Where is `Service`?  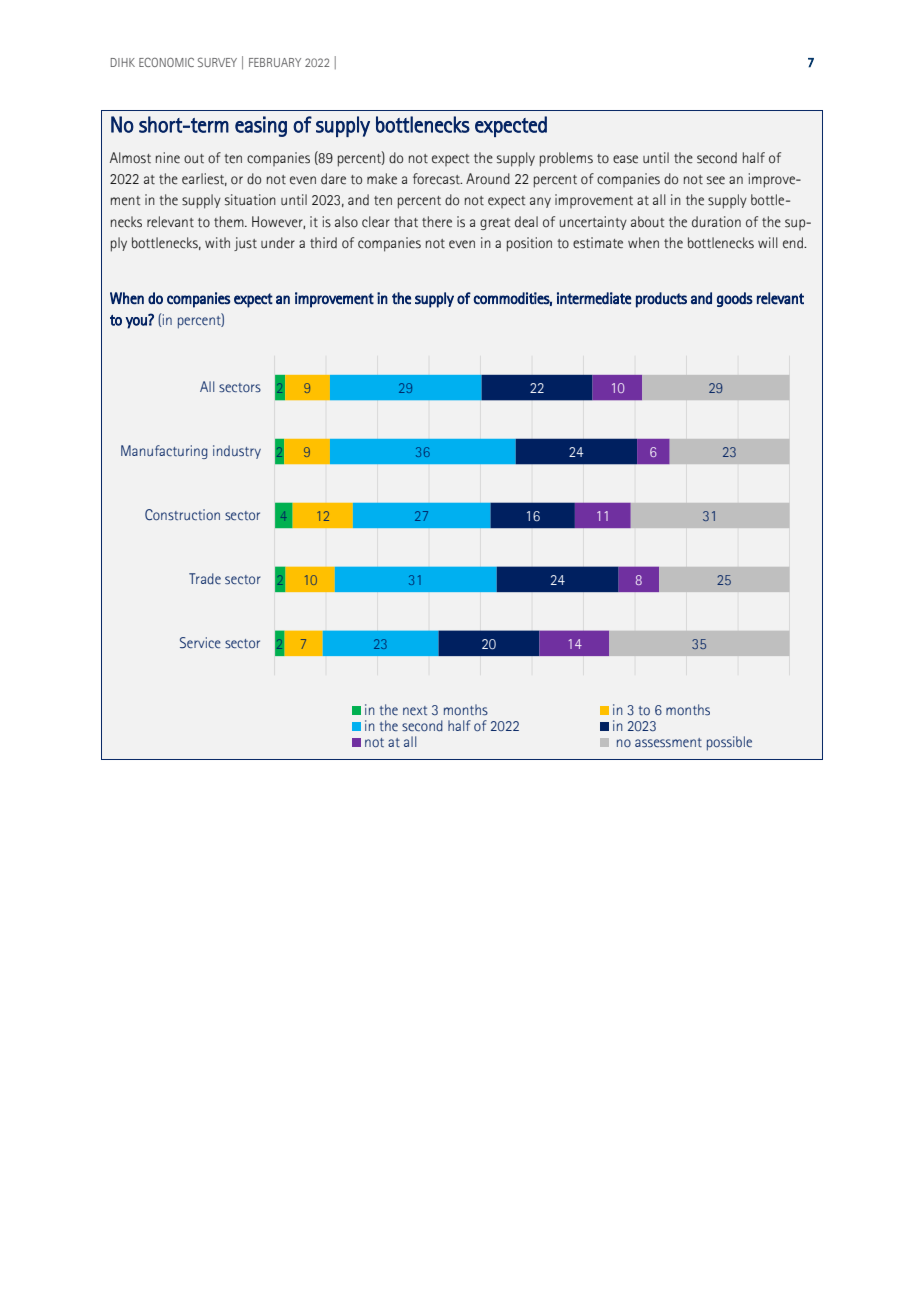 Service is located at coordinates (200, 642).
